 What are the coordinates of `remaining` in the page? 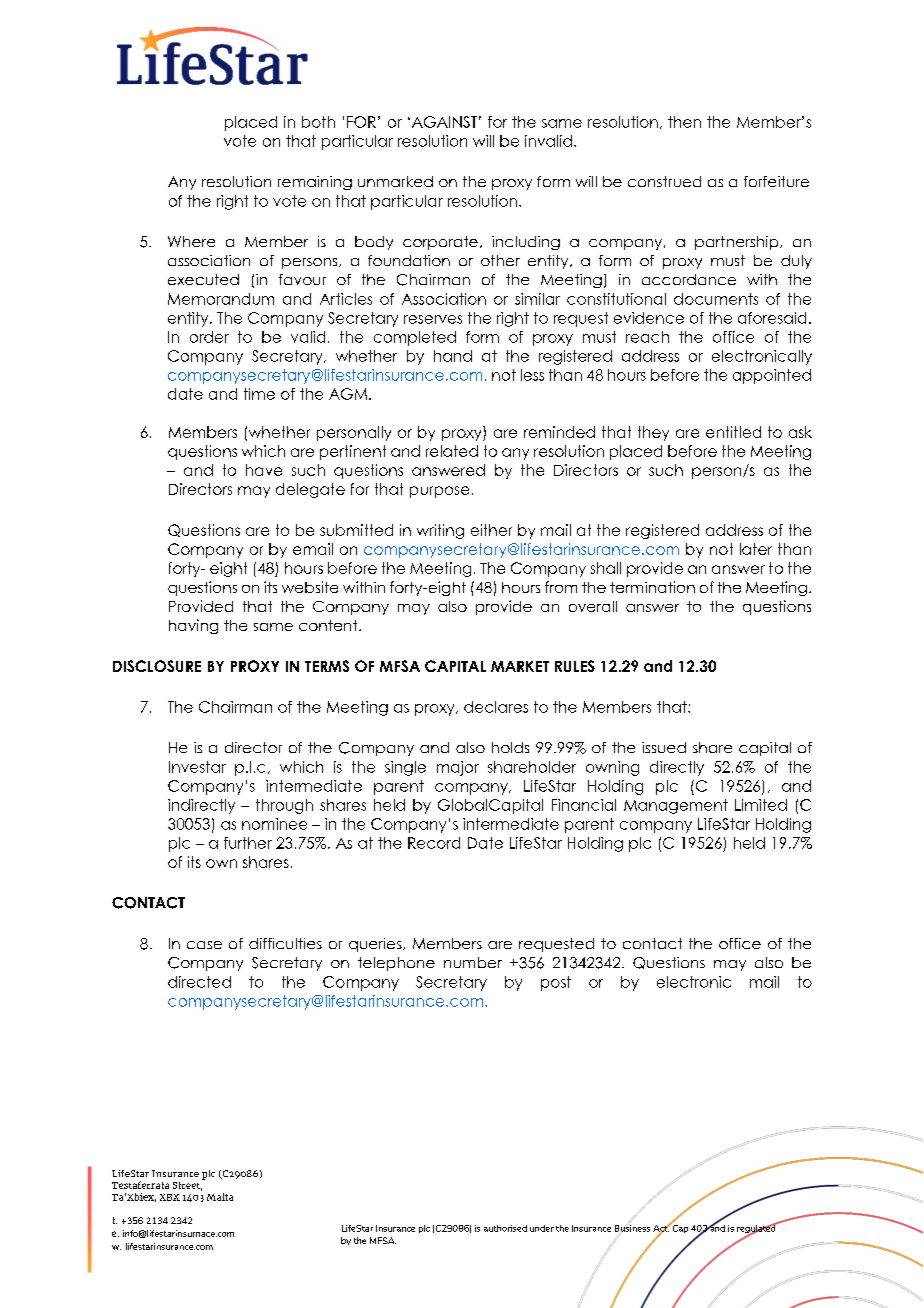 It's located at (315, 183).
